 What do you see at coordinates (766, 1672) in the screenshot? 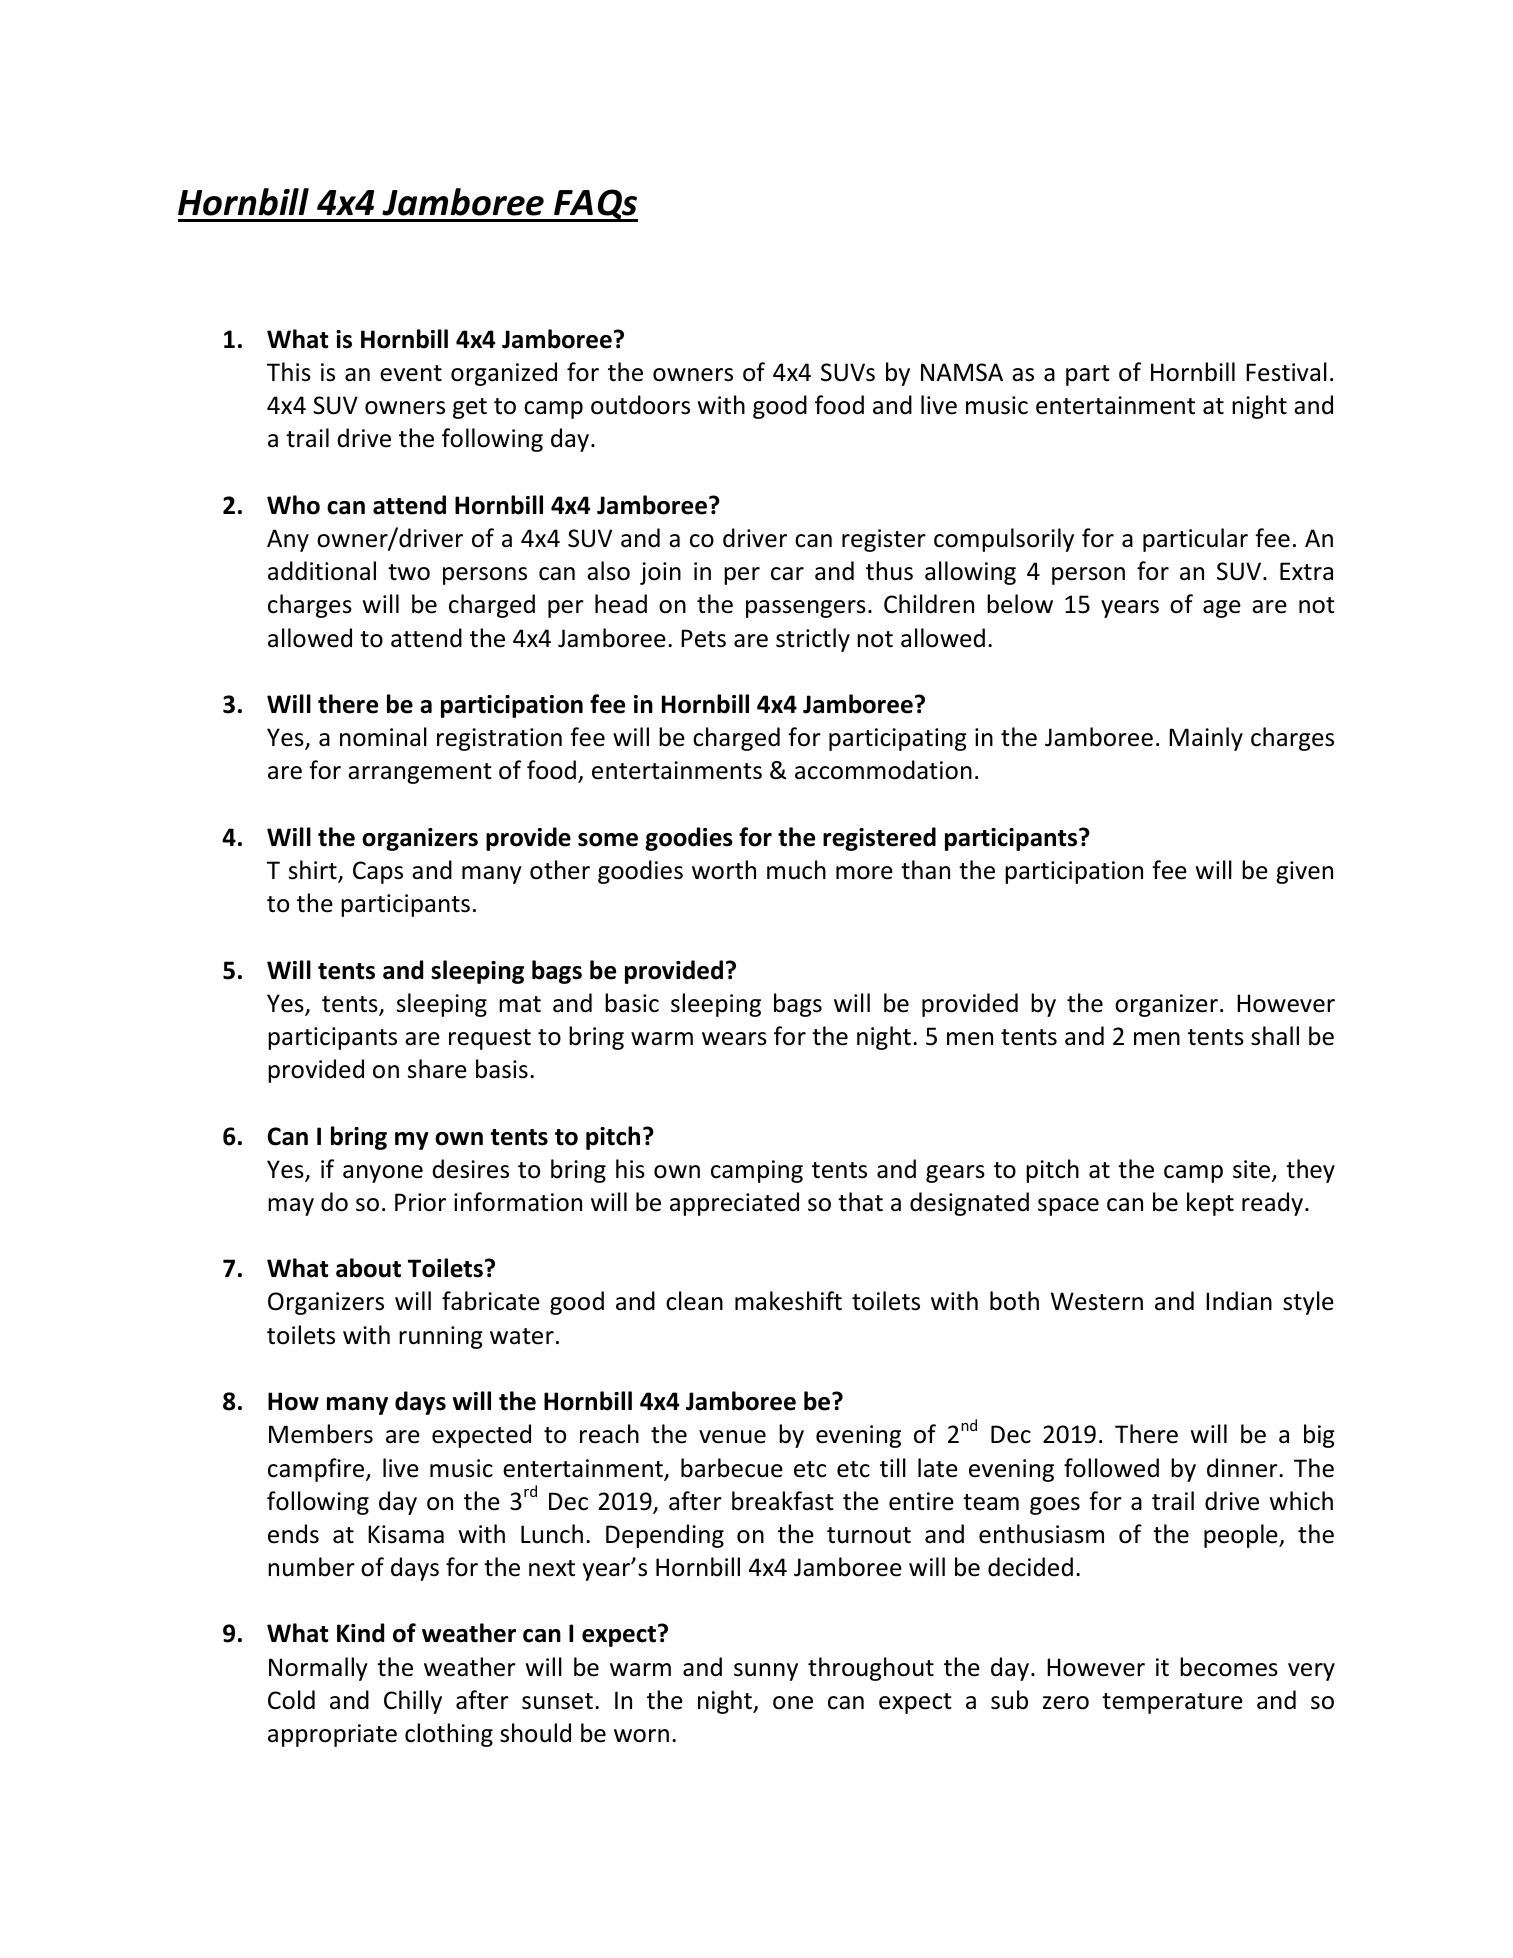
I see `sunny` at bounding box center [766, 1672].
